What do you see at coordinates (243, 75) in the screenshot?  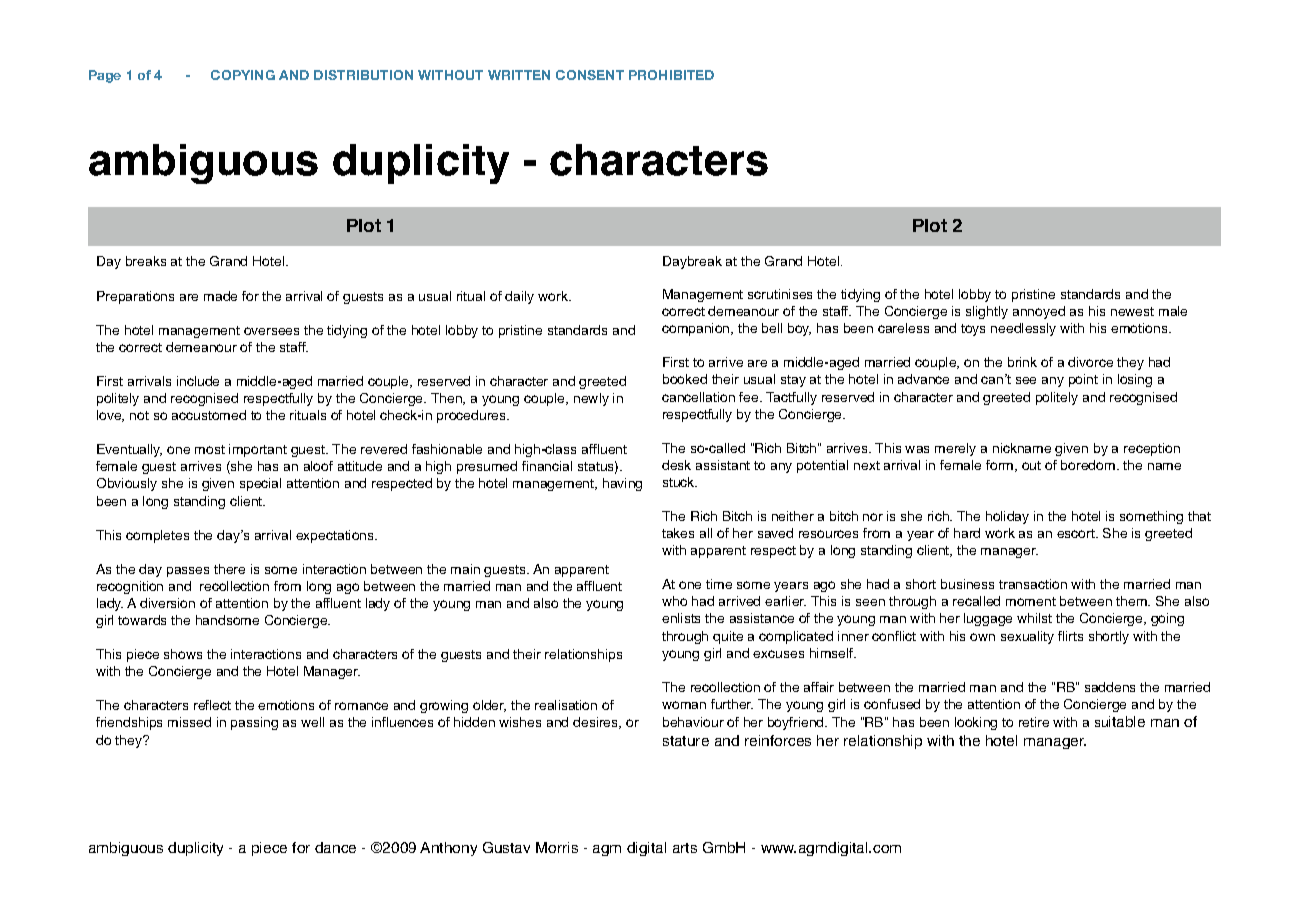 I see `COPYING` at bounding box center [243, 75].
